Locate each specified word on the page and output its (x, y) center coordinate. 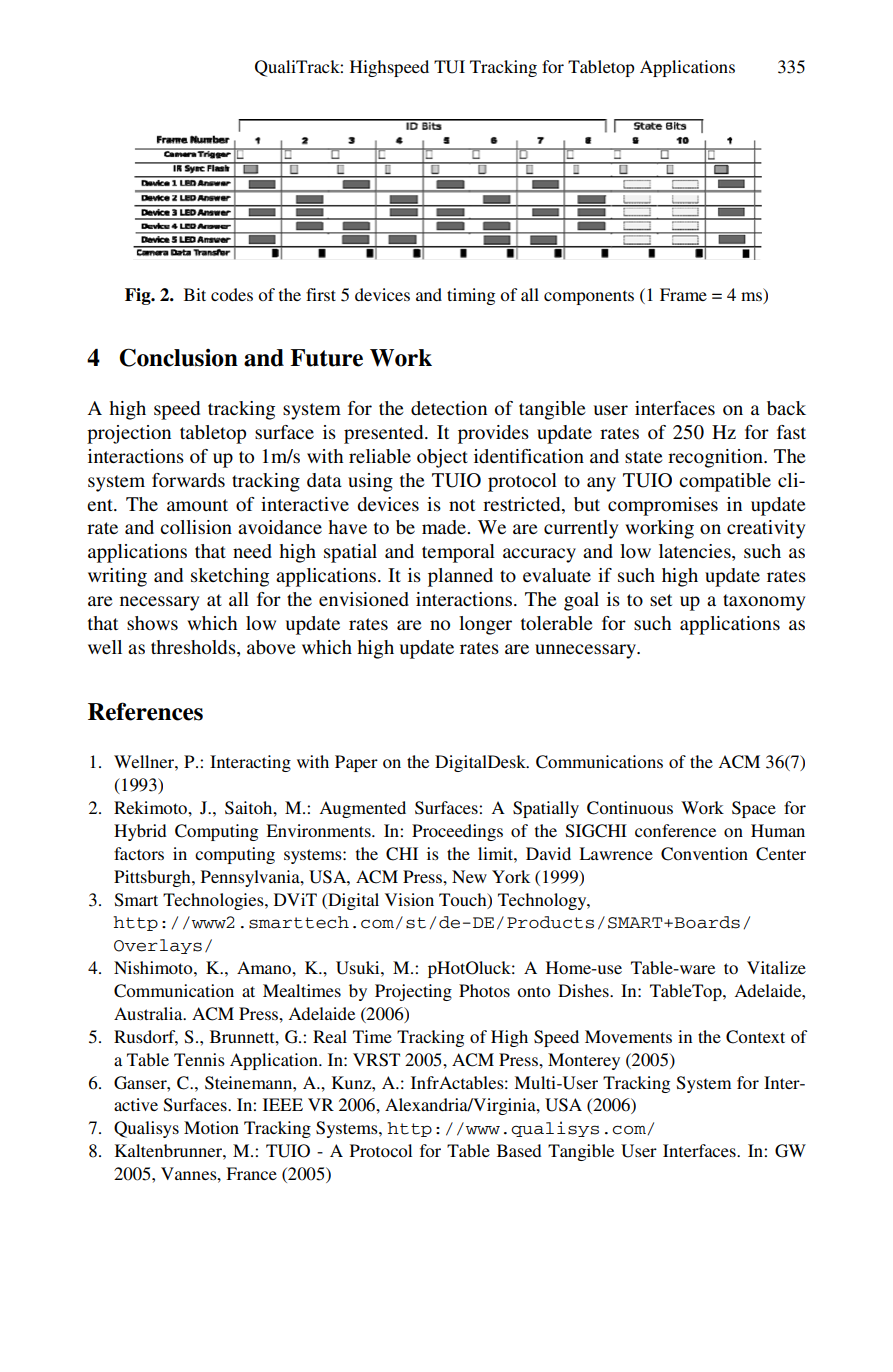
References (145, 711)
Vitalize (776, 967)
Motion (211, 1127)
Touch (464, 900)
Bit (195, 294)
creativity (766, 529)
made (445, 527)
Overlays (158, 946)
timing (471, 296)
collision (196, 527)
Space (754, 809)
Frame (683, 294)
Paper (356, 763)
